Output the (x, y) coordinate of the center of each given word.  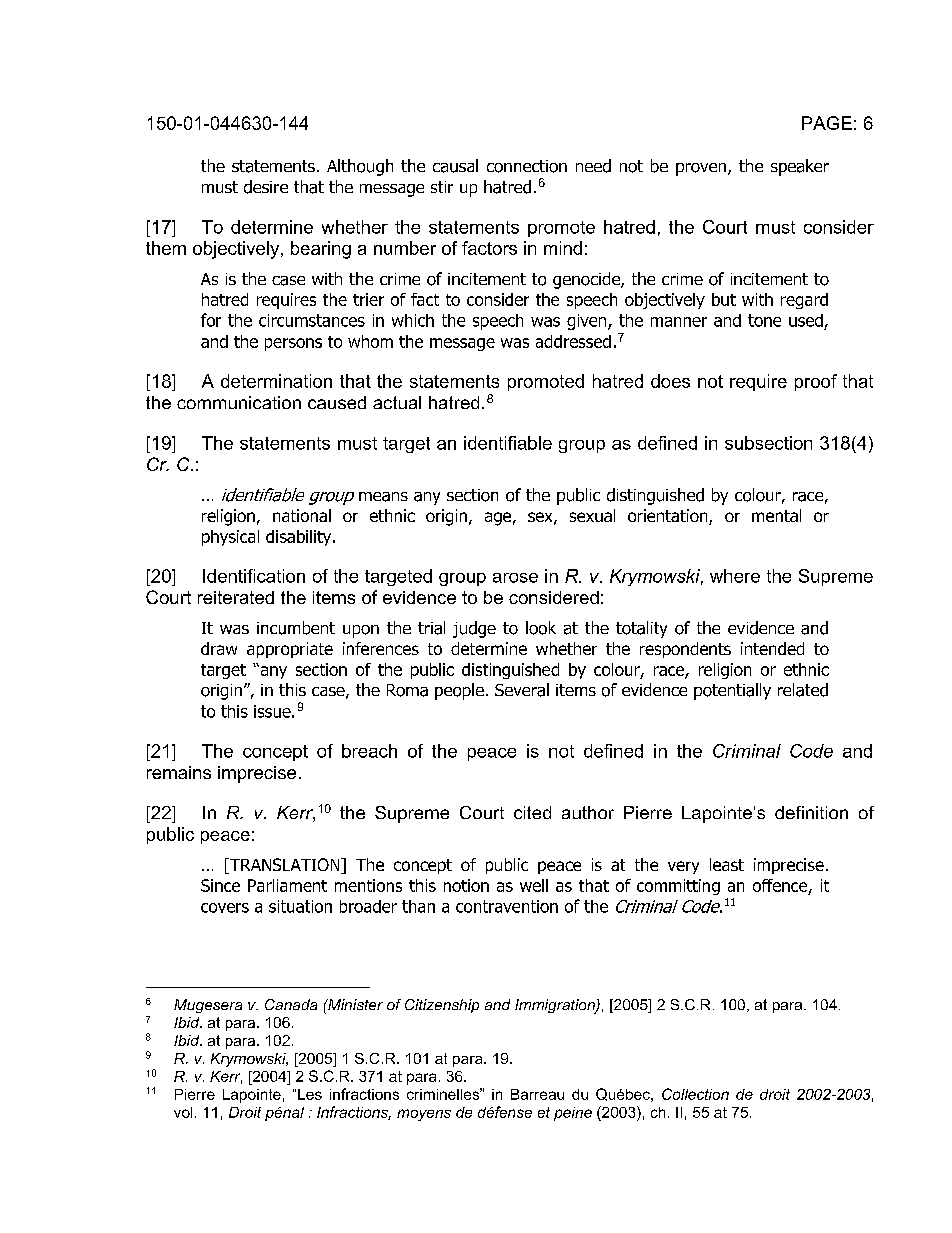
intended (772, 648)
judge (474, 629)
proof (816, 382)
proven (701, 169)
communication (239, 402)
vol (183, 1112)
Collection (695, 1094)
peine (573, 1114)
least (727, 864)
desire (266, 187)
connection (527, 166)
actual (397, 402)
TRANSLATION (285, 866)
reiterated (236, 597)
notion (466, 885)
